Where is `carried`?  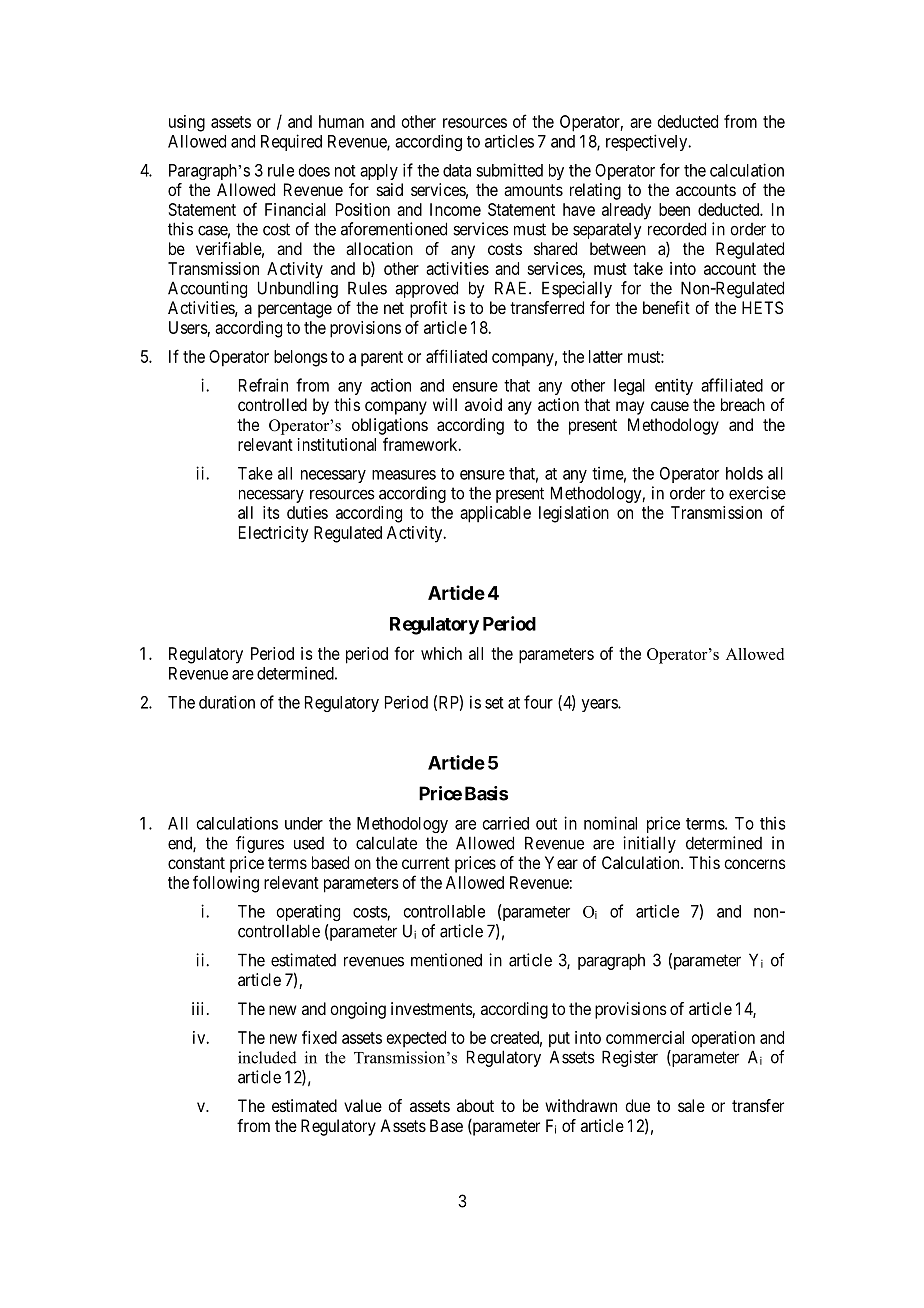 carried is located at coordinates (506, 823).
